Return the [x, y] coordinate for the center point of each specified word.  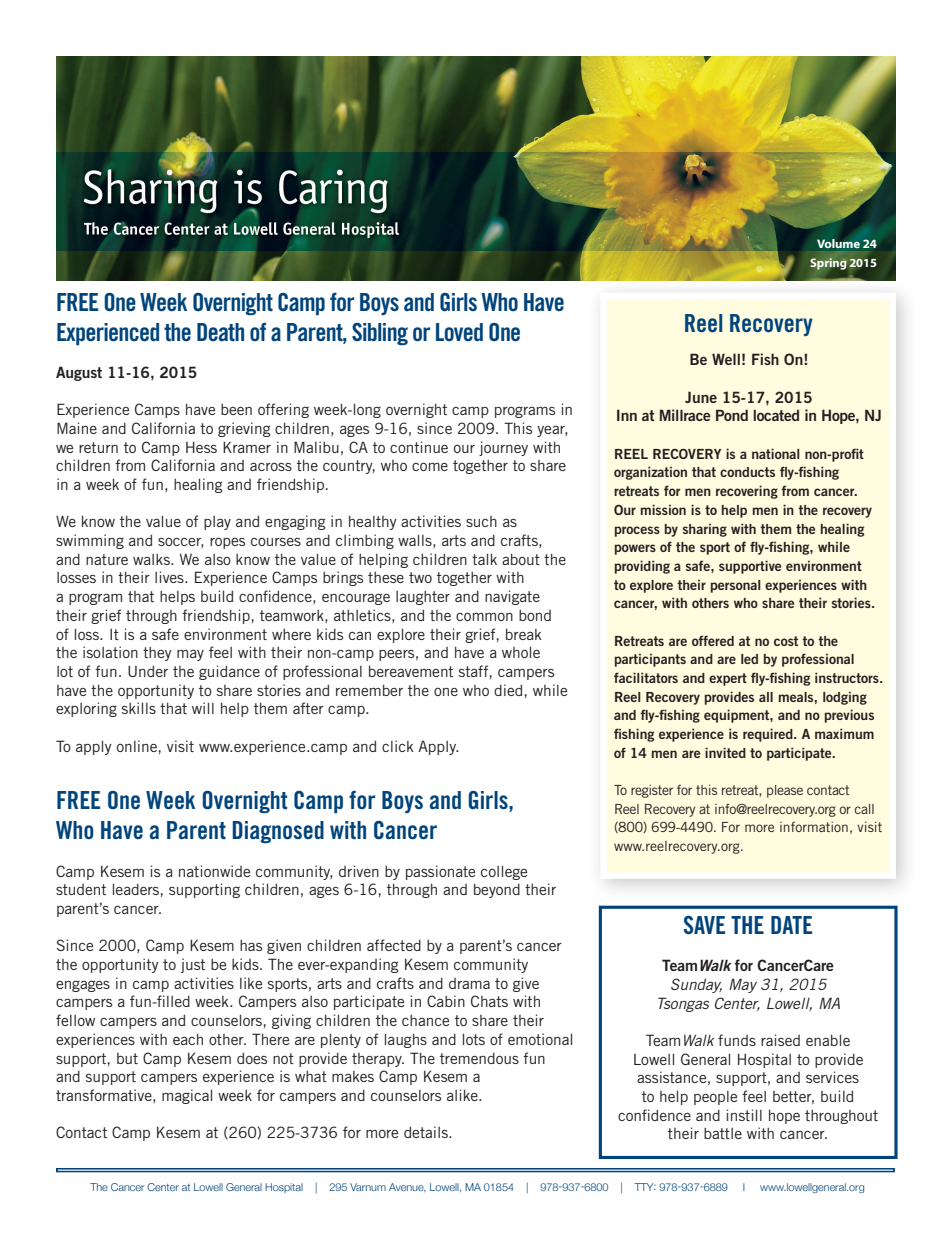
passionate [440, 872]
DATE [791, 925]
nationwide [214, 871]
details [427, 1132]
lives [170, 577]
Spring [828, 264]
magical [187, 1096]
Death [220, 332]
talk [484, 559]
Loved [459, 332]
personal [736, 586]
